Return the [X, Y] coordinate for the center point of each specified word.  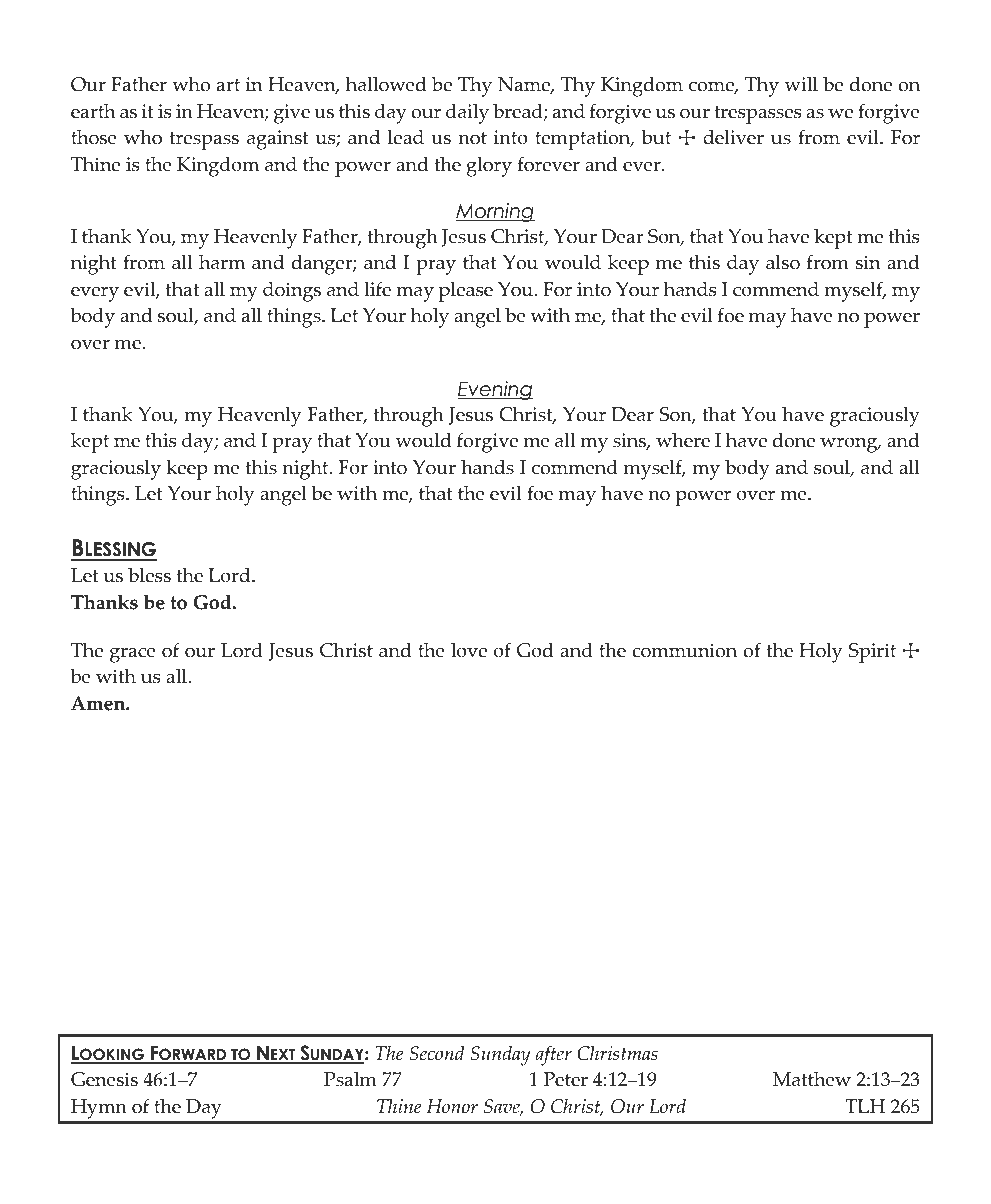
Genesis [104, 1079]
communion [685, 650]
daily [467, 113]
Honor [452, 1106]
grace [133, 655]
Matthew [812, 1079]
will [801, 84]
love [469, 650]
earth [93, 111]
